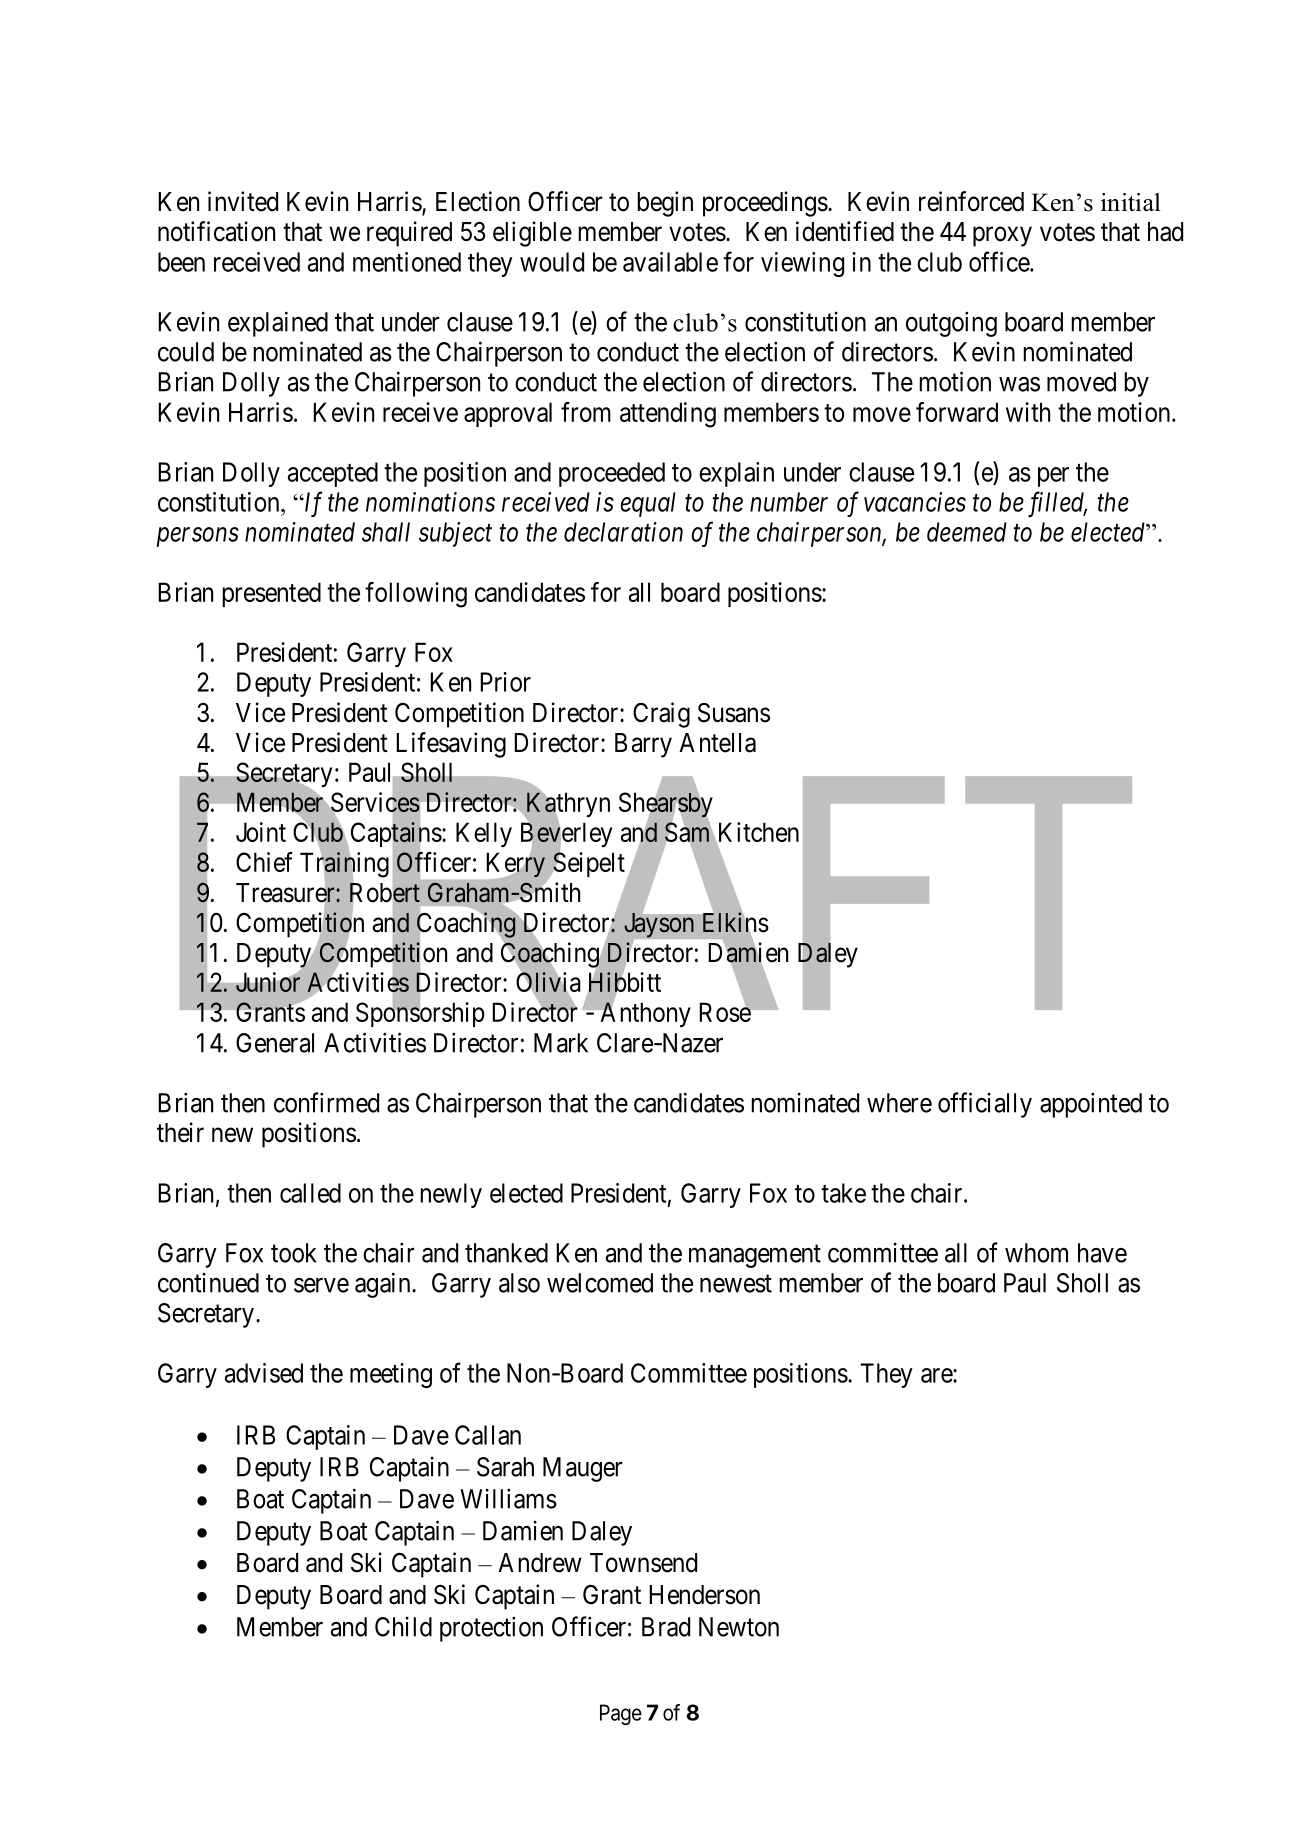  What do you see at coordinates (275, 1043) in the image?
I see `General` at bounding box center [275, 1043].
